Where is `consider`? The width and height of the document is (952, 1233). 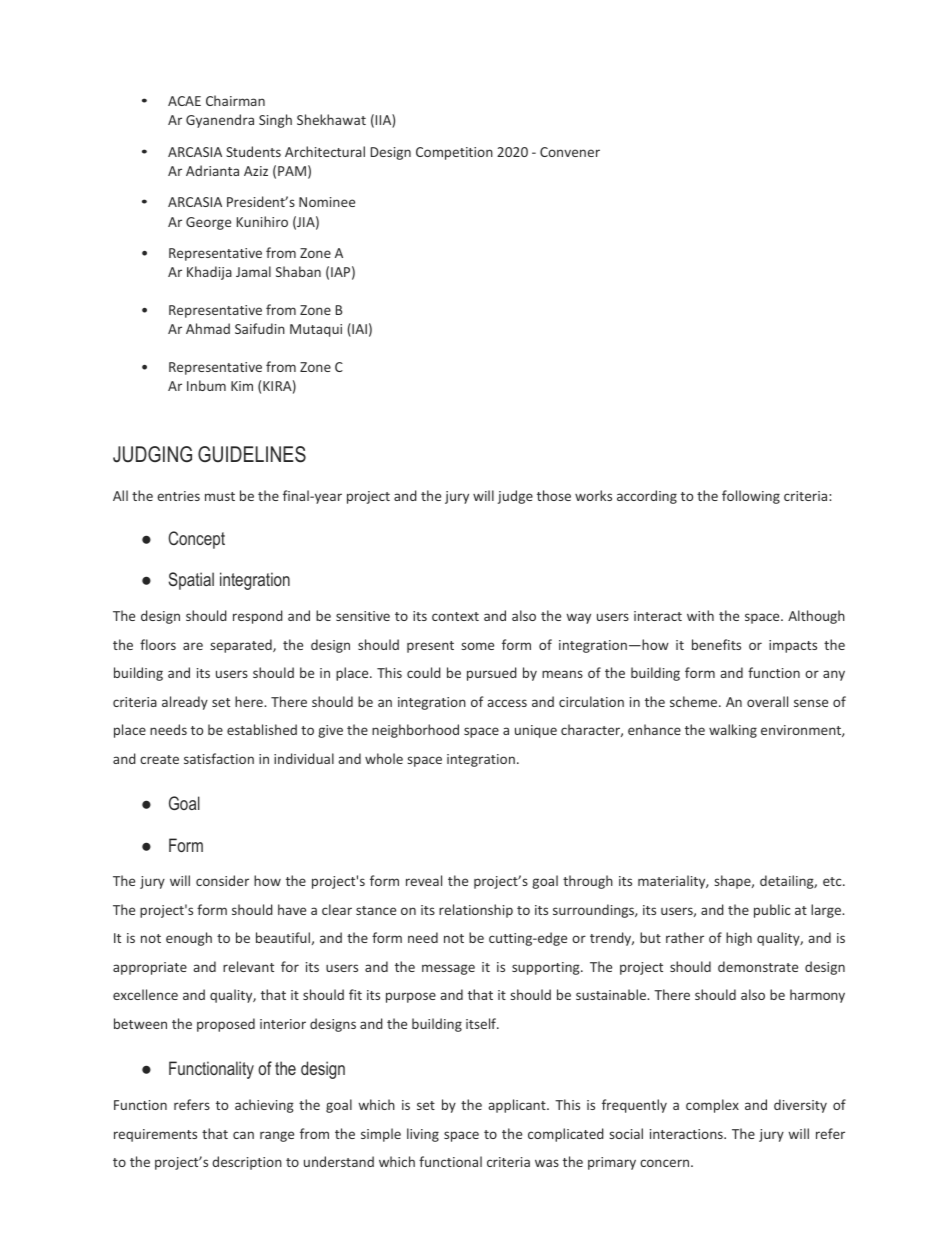 consider is located at coordinates (222, 880).
